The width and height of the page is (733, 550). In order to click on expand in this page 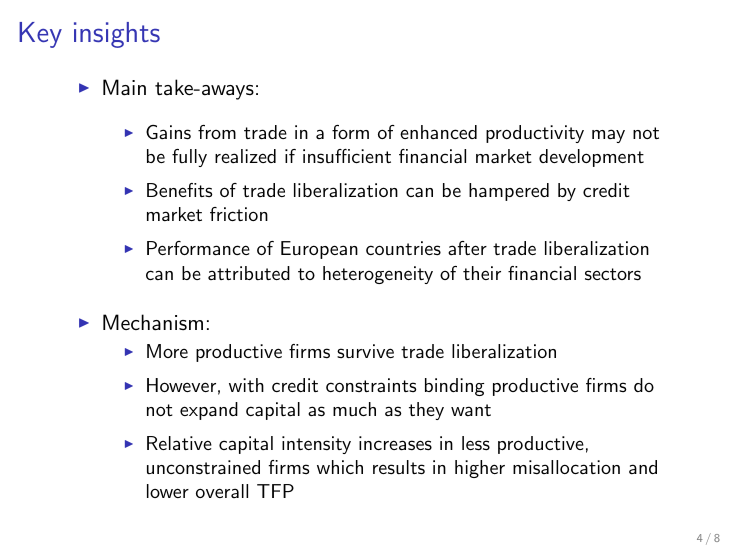, I will do `click(209, 411)`.
